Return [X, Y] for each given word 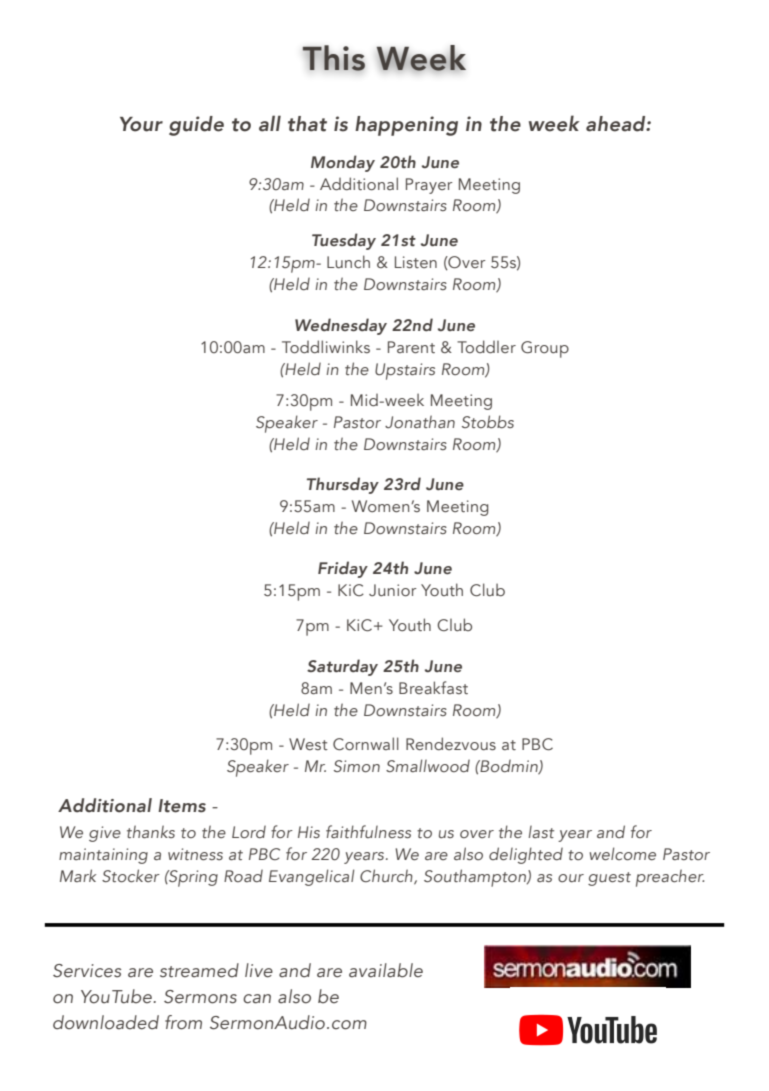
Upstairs [405, 371]
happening [406, 126]
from [183, 1022]
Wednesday [341, 326]
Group [545, 349]
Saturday [342, 667]
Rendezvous [451, 743]
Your [141, 124]
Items [182, 806]
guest [609, 879]
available [386, 970]
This [333, 58]
